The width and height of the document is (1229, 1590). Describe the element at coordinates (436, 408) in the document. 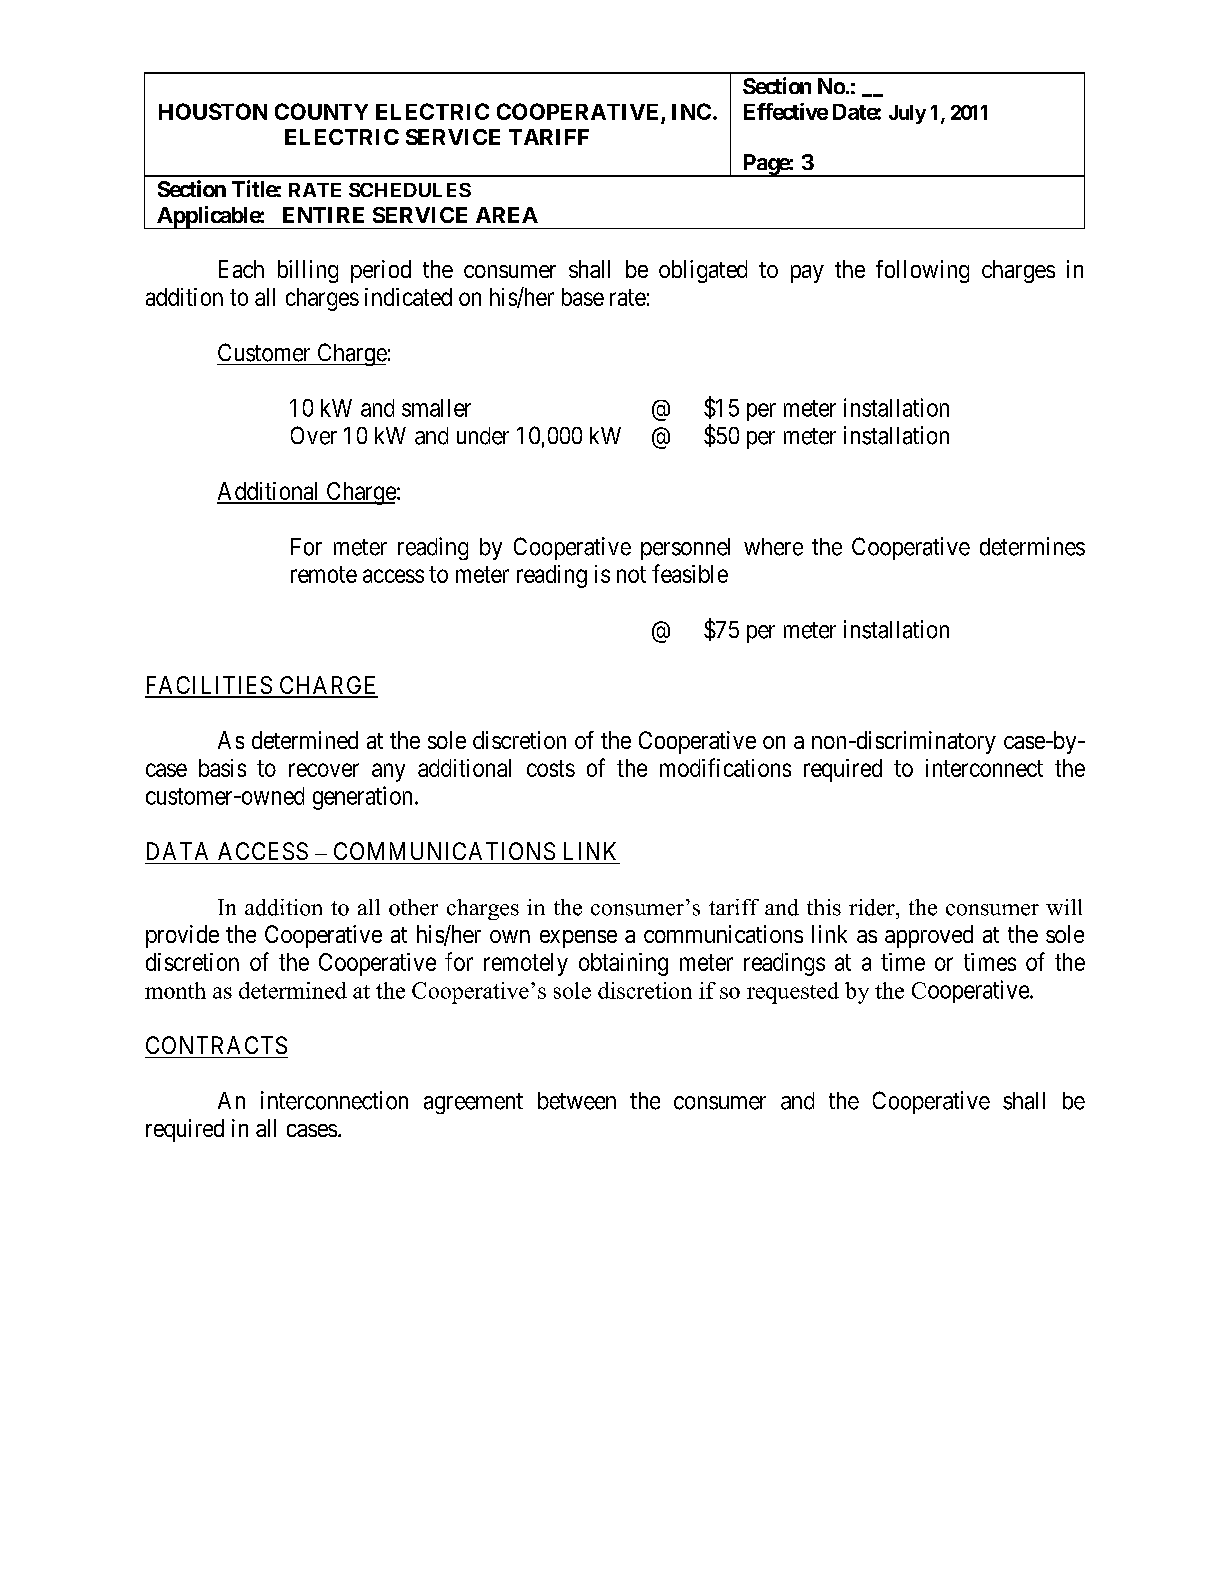

I see `smaller` at that location.
